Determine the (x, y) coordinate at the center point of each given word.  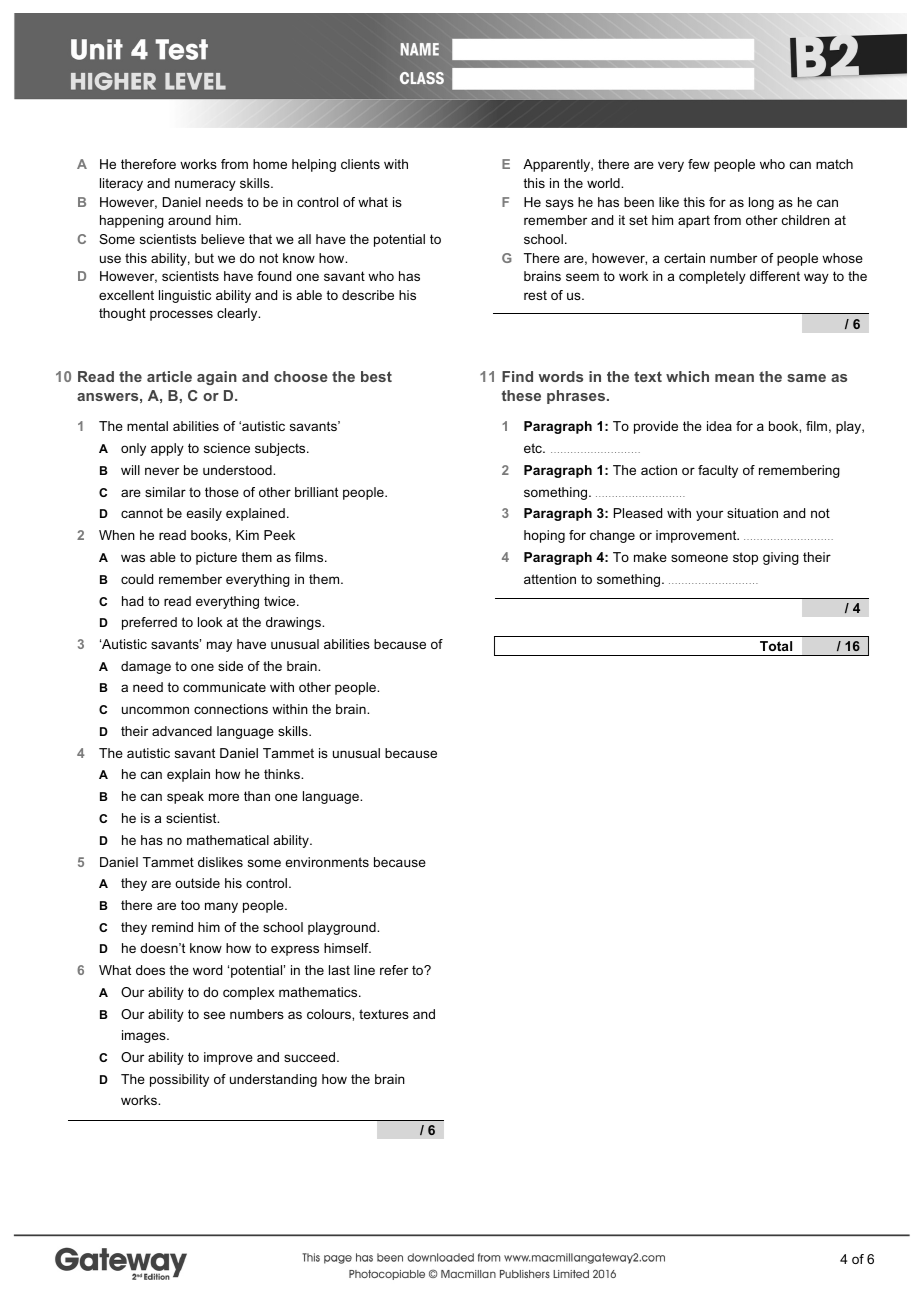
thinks (283, 774)
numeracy (205, 185)
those (222, 492)
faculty (718, 471)
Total (776, 646)
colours (330, 1014)
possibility (179, 1080)
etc (534, 448)
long (761, 203)
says (560, 204)
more (224, 797)
